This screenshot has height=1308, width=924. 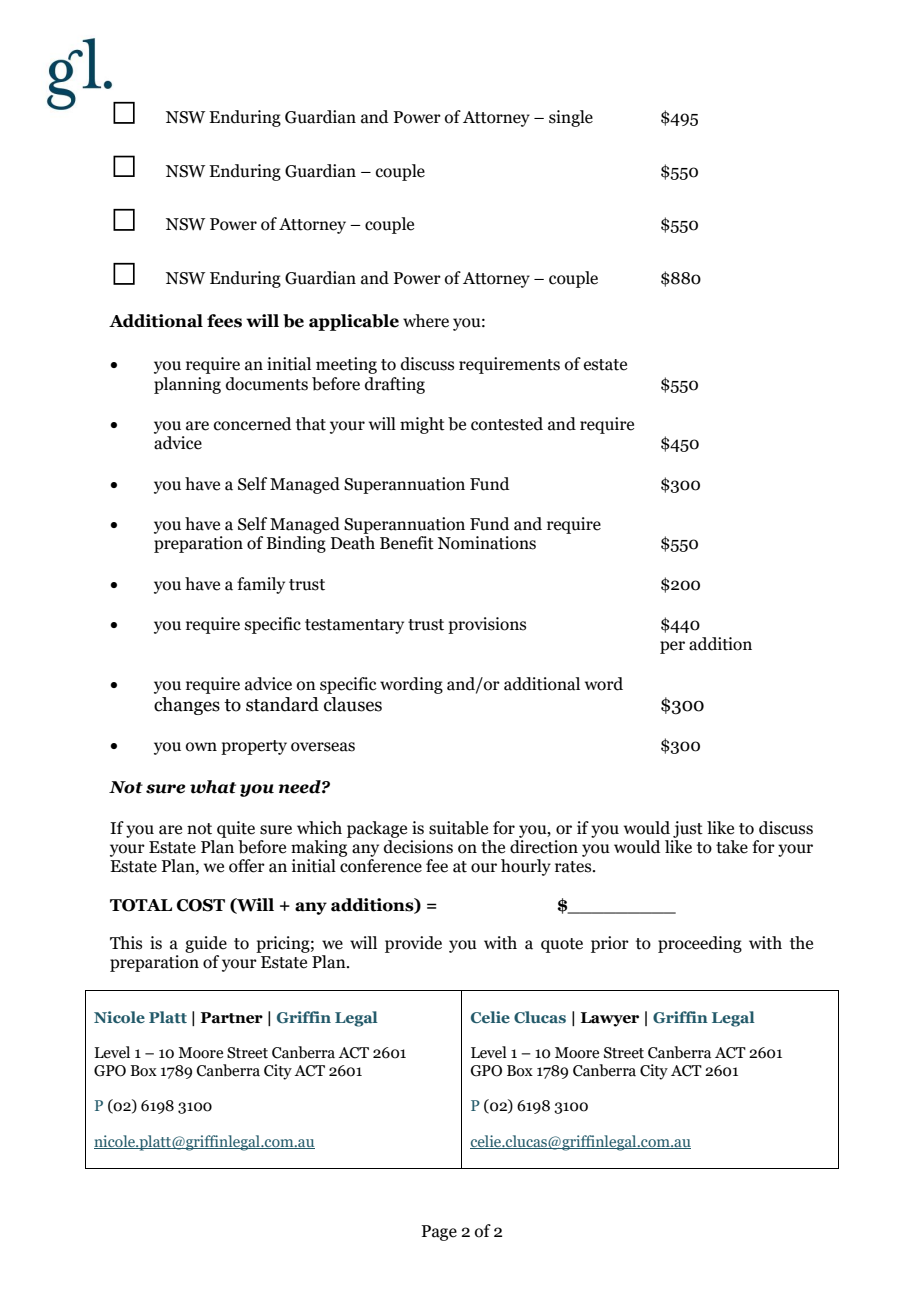 What do you see at coordinates (413, 944) in the screenshot?
I see `provide` at bounding box center [413, 944].
